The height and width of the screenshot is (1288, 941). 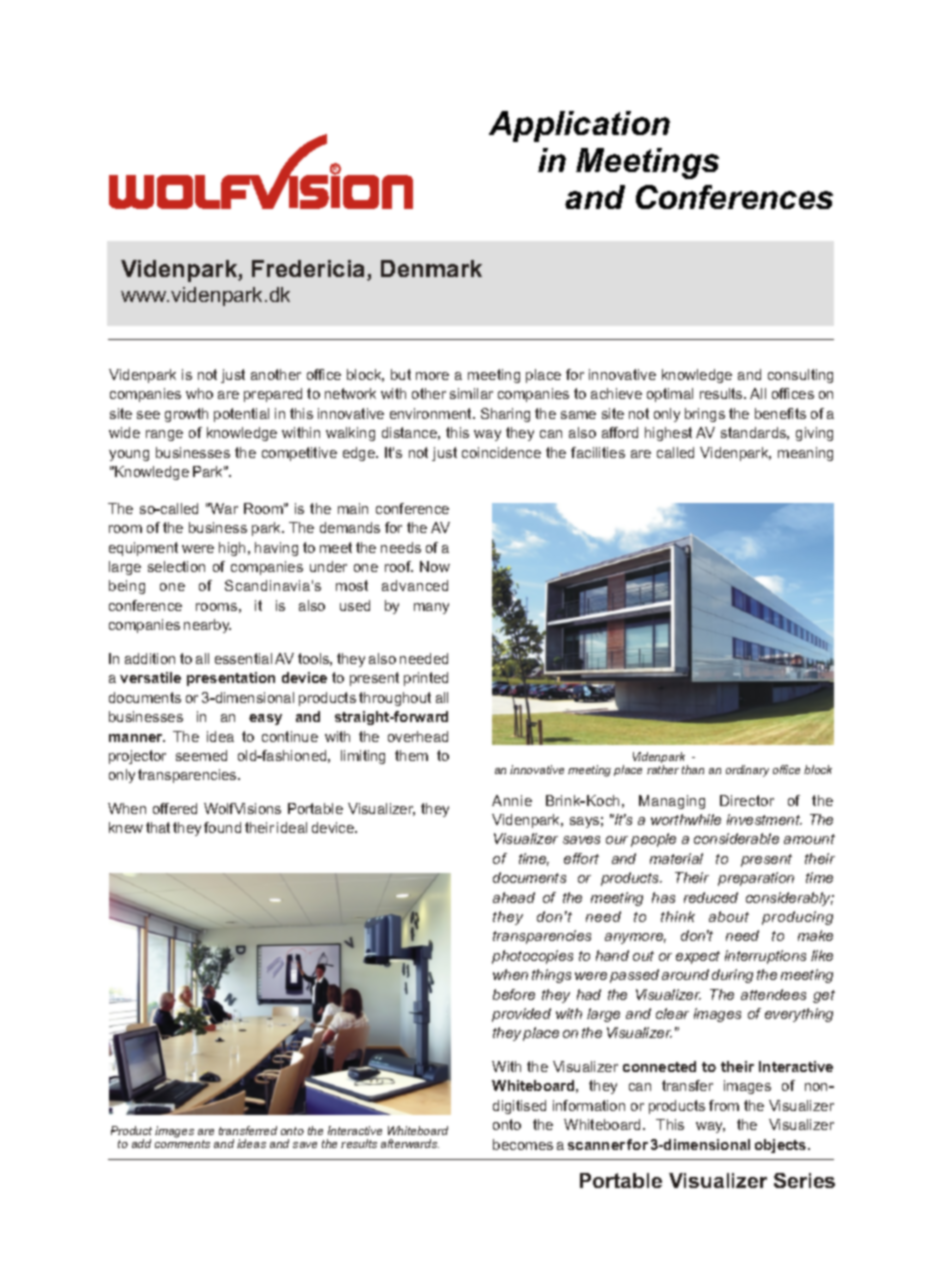 What do you see at coordinates (201, 755) in the screenshot?
I see `seemed` at bounding box center [201, 755].
